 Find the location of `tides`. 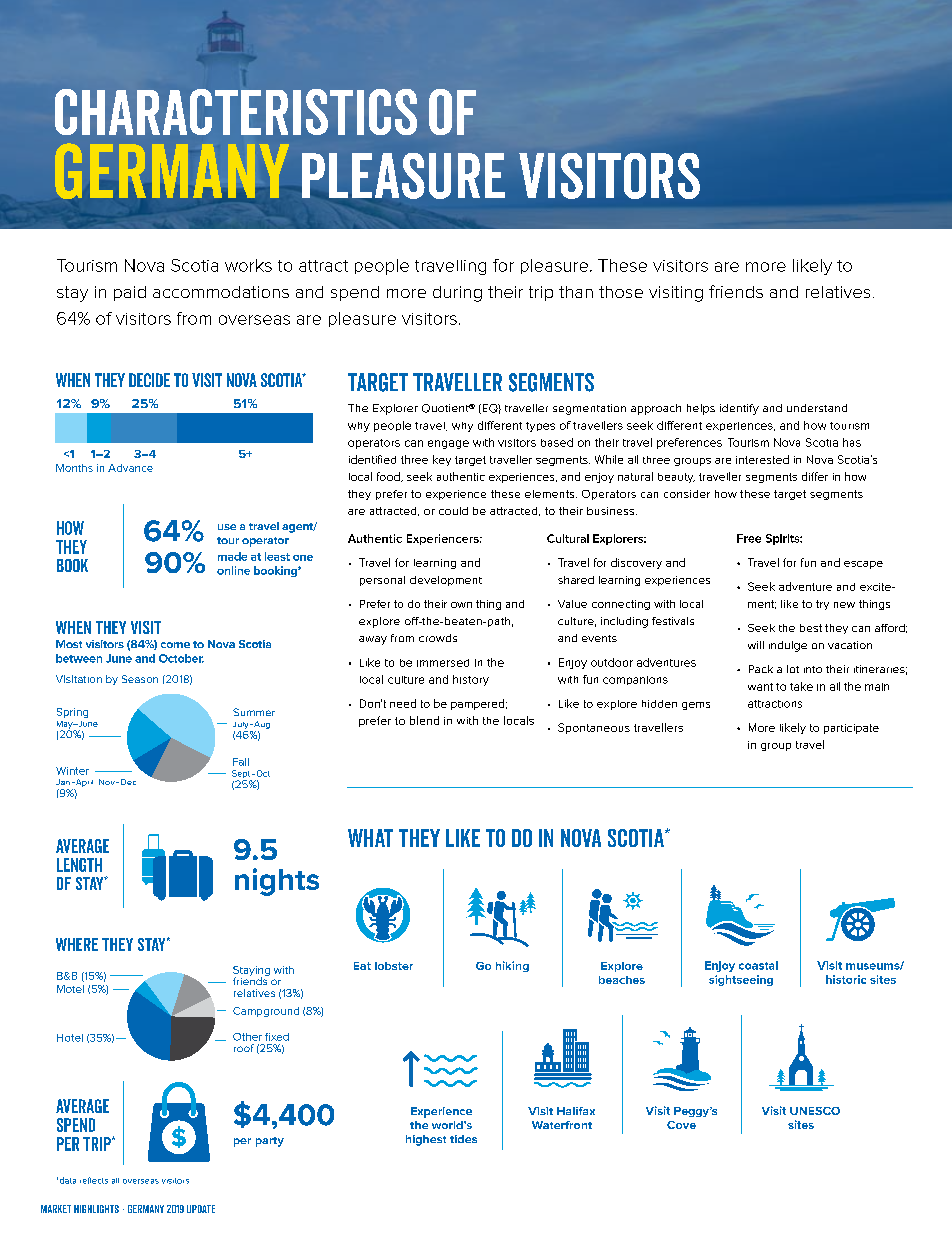

tides is located at coordinates (463, 1139).
